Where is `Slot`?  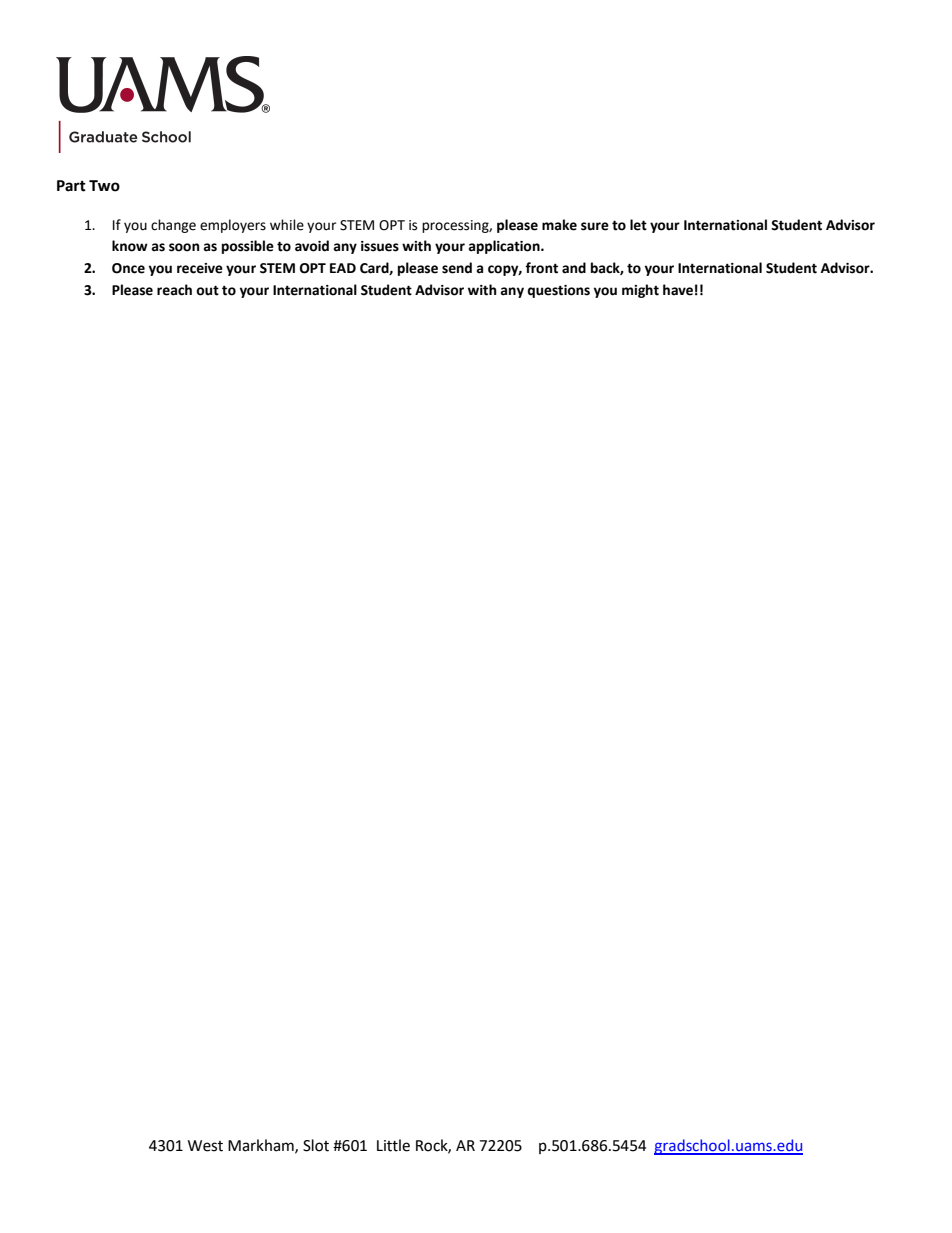
Slot is located at coordinates (316, 1145).
